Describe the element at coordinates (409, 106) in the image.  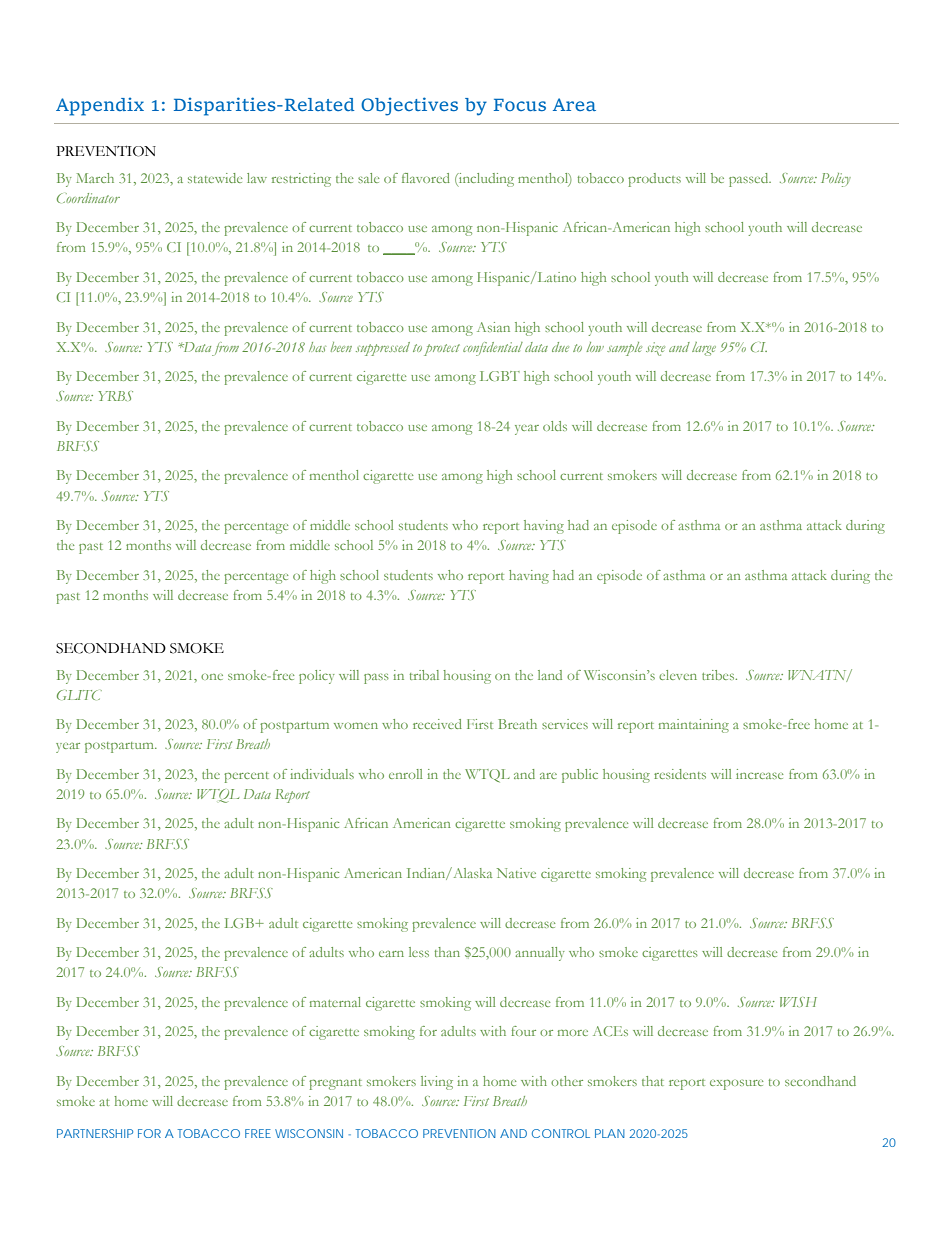
I see `Objectives` at that location.
